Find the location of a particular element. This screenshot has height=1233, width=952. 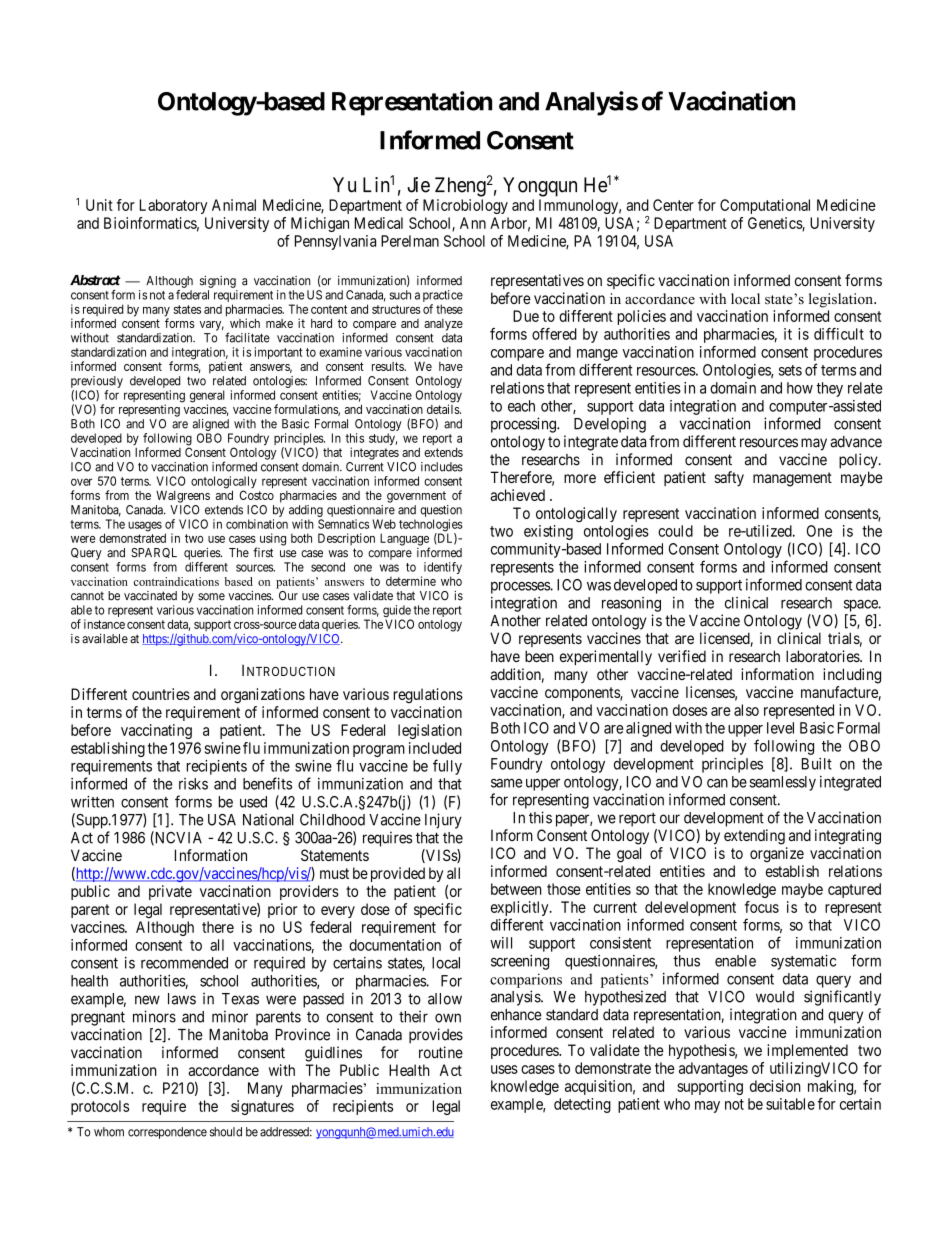

management is located at coordinates (792, 479).
